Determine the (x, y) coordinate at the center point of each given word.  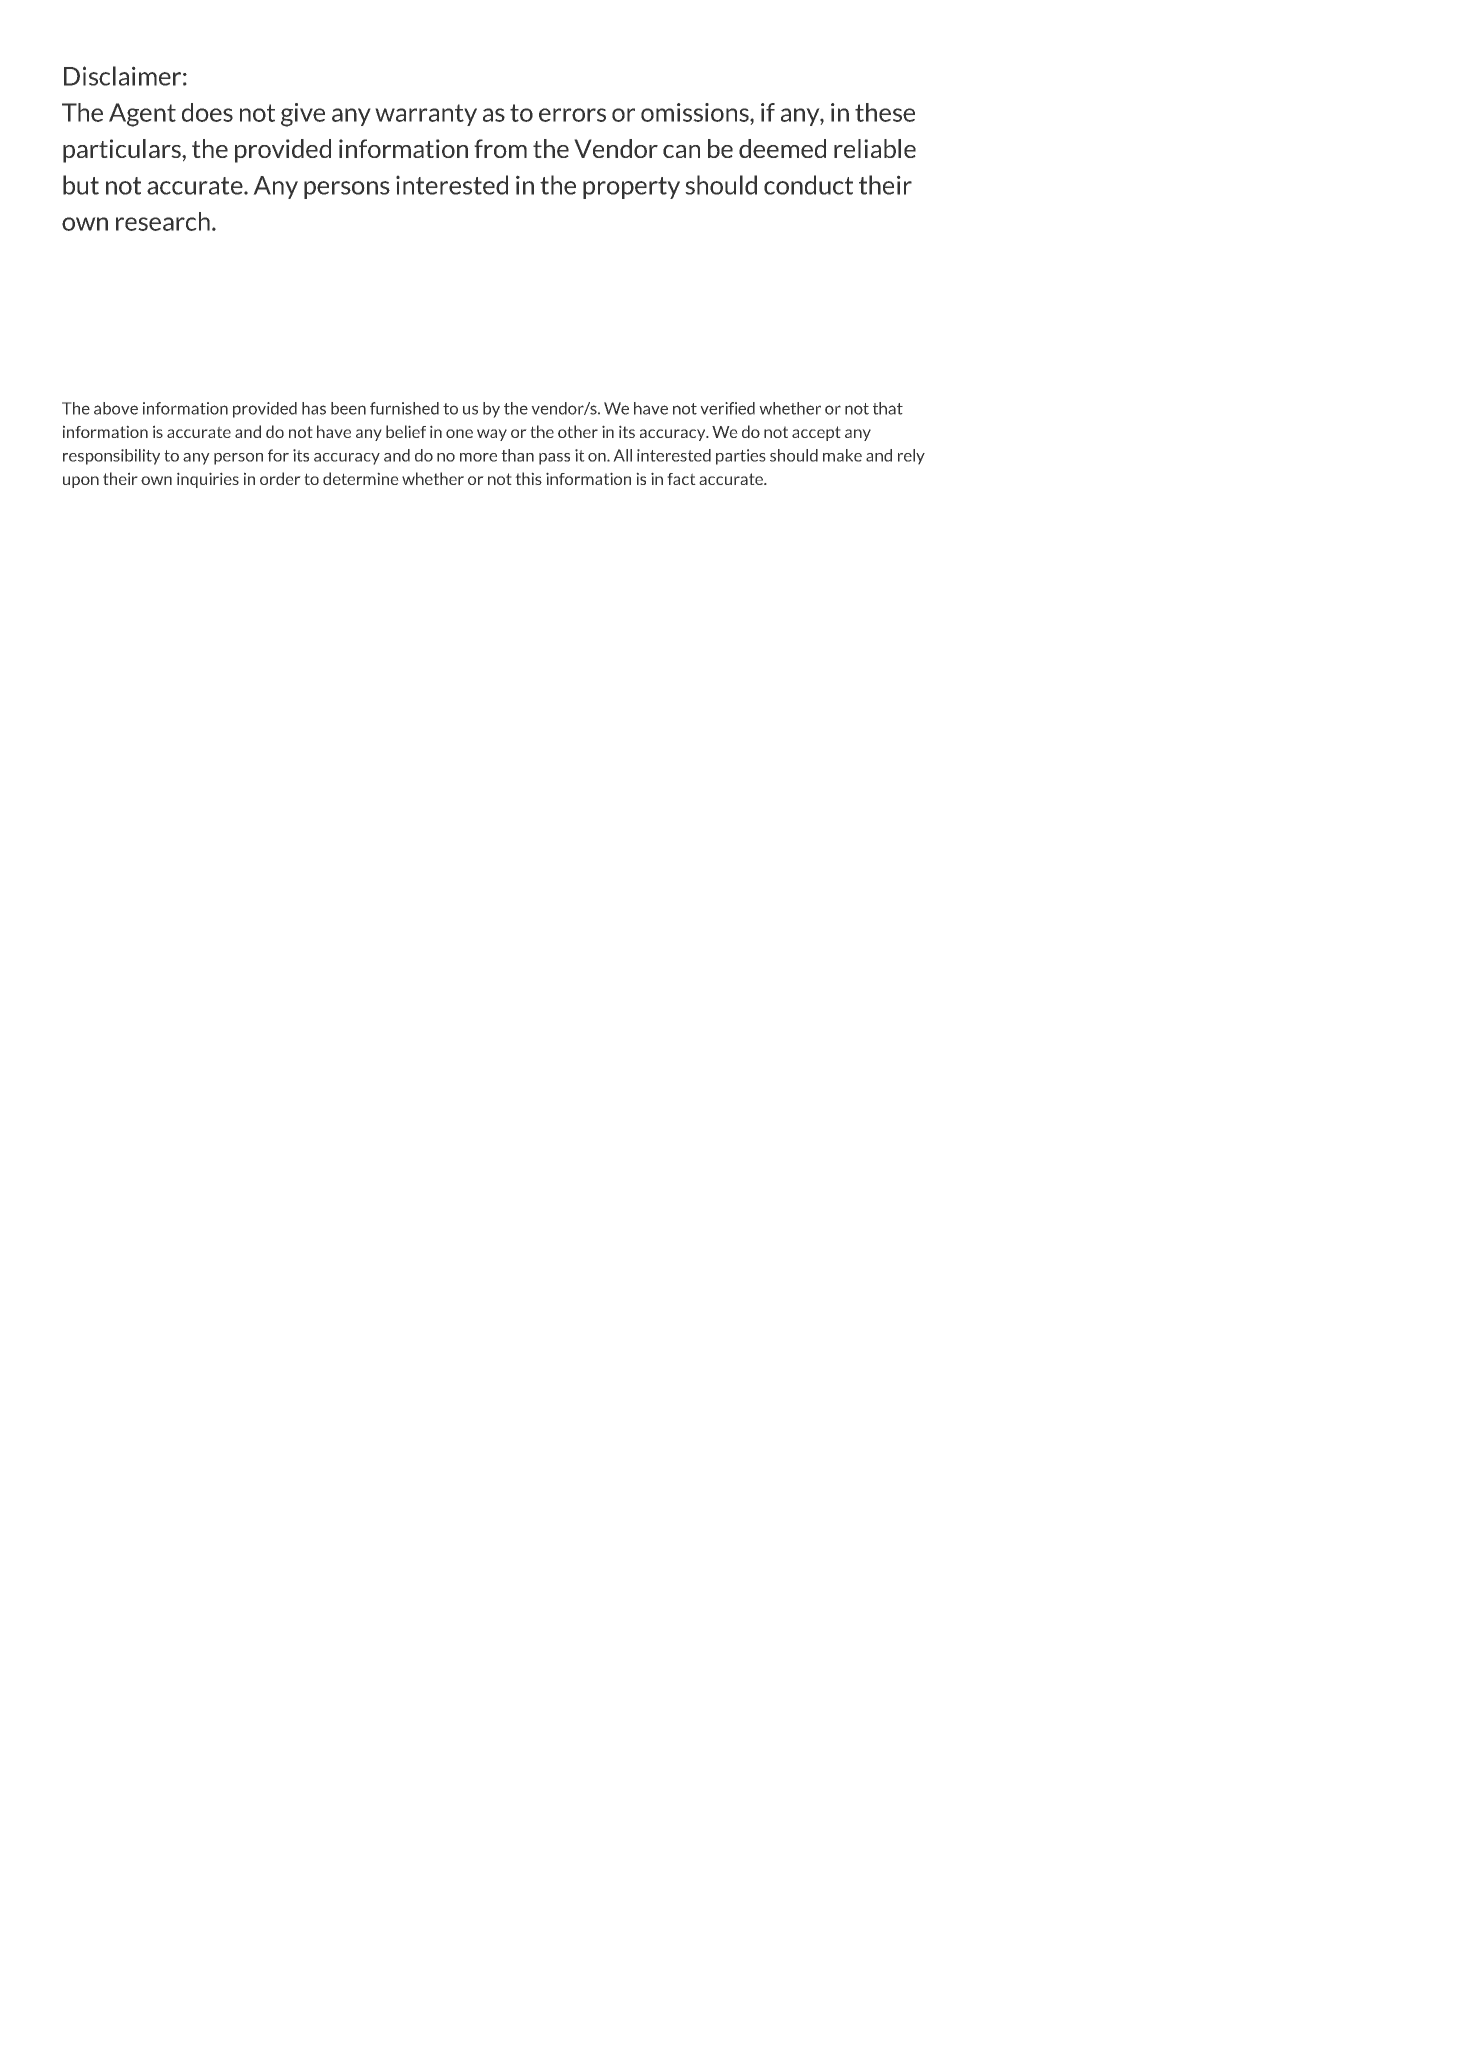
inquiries (208, 480)
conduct (808, 185)
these (885, 112)
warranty (426, 115)
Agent (142, 115)
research (163, 221)
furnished (404, 408)
